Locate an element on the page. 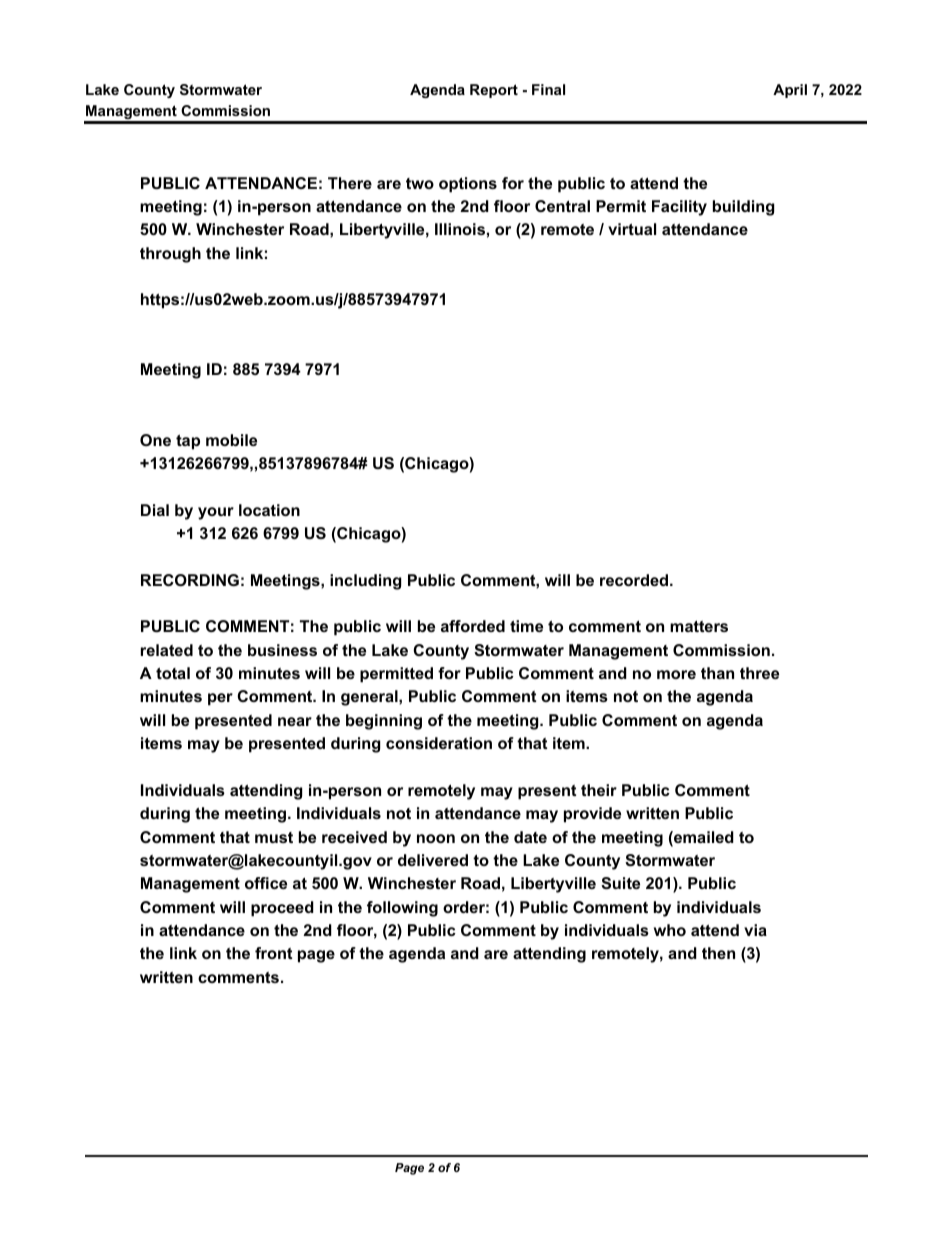  following is located at coordinates (402, 909).
